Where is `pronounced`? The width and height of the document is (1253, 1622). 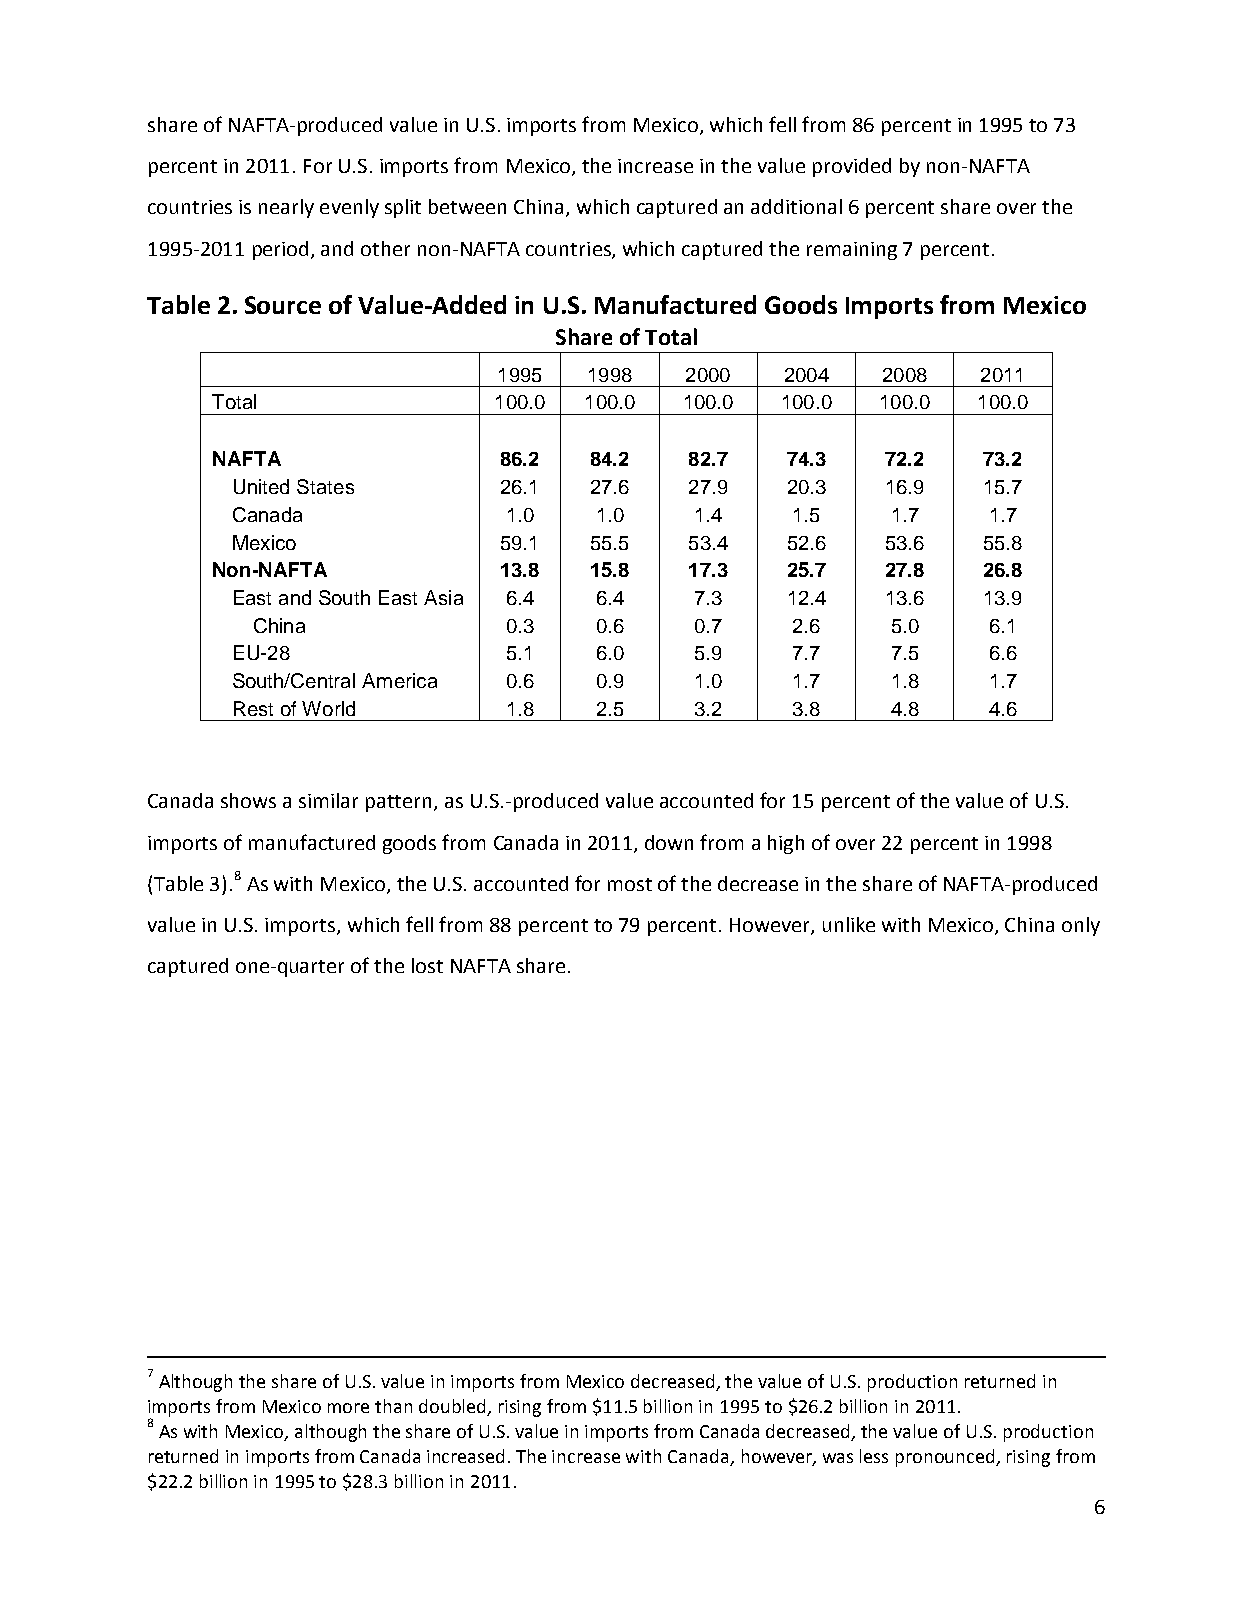
pronounced is located at coordinates (946, 1458).
